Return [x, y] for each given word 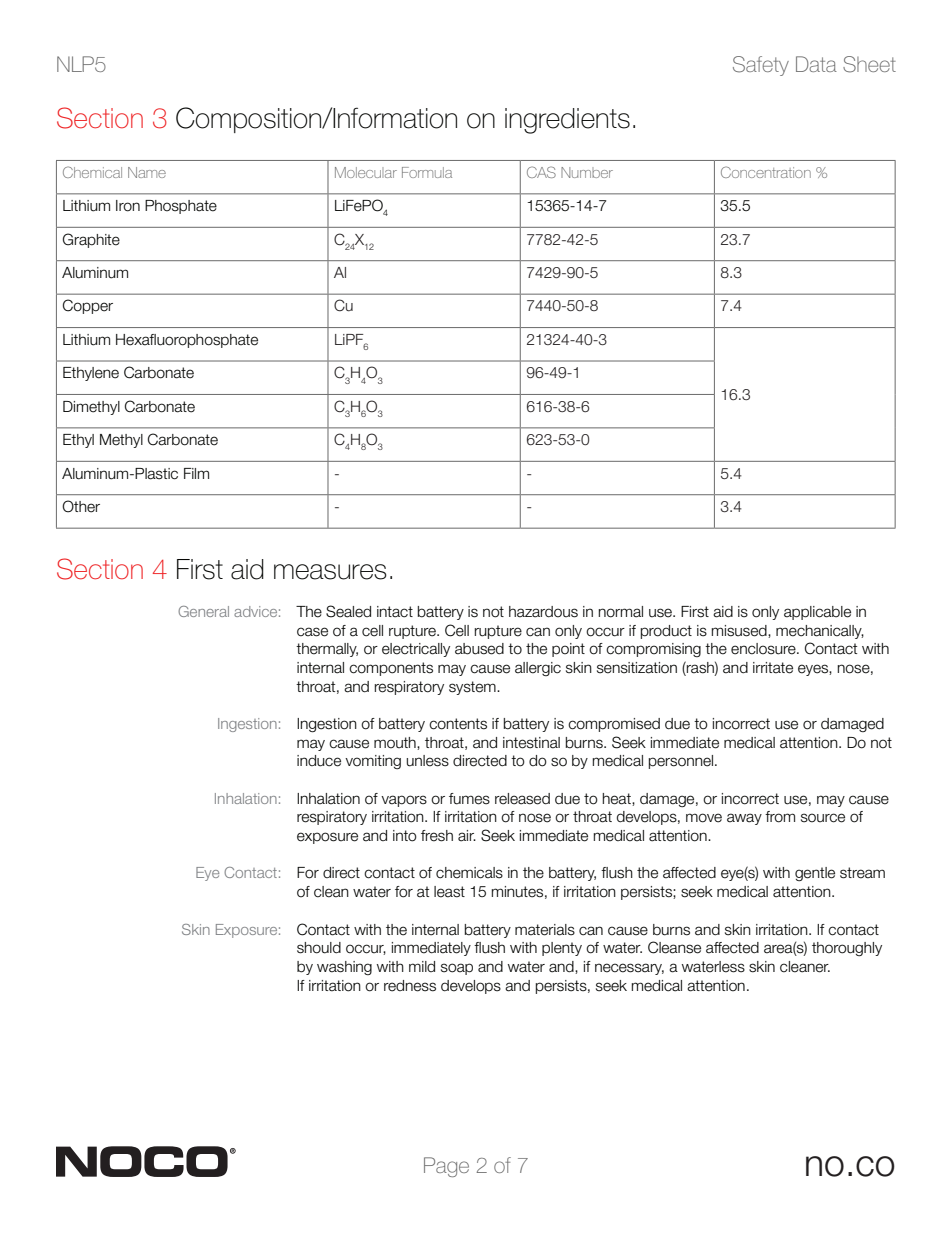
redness [410, 986]
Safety [761, 66]
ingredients [567, 121]
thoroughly [847, 949]
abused [479, 649]
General [203, 611]
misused [740, 631]
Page [446, 1167]
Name [147, 172]
